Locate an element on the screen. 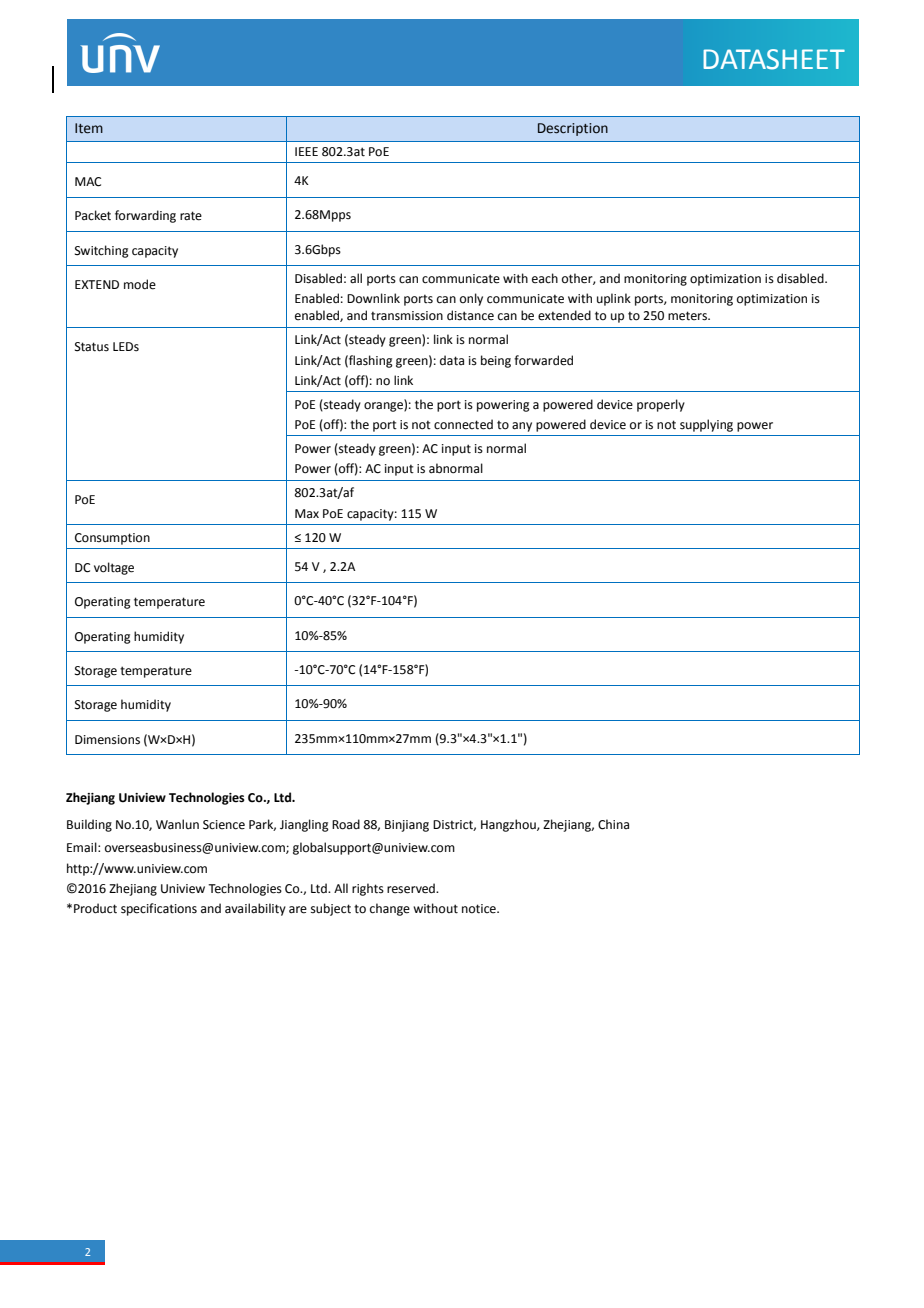 Image resolution: width=924 pixels, height=1308 pixels. IEEE is located at coordinates (306, 151).
